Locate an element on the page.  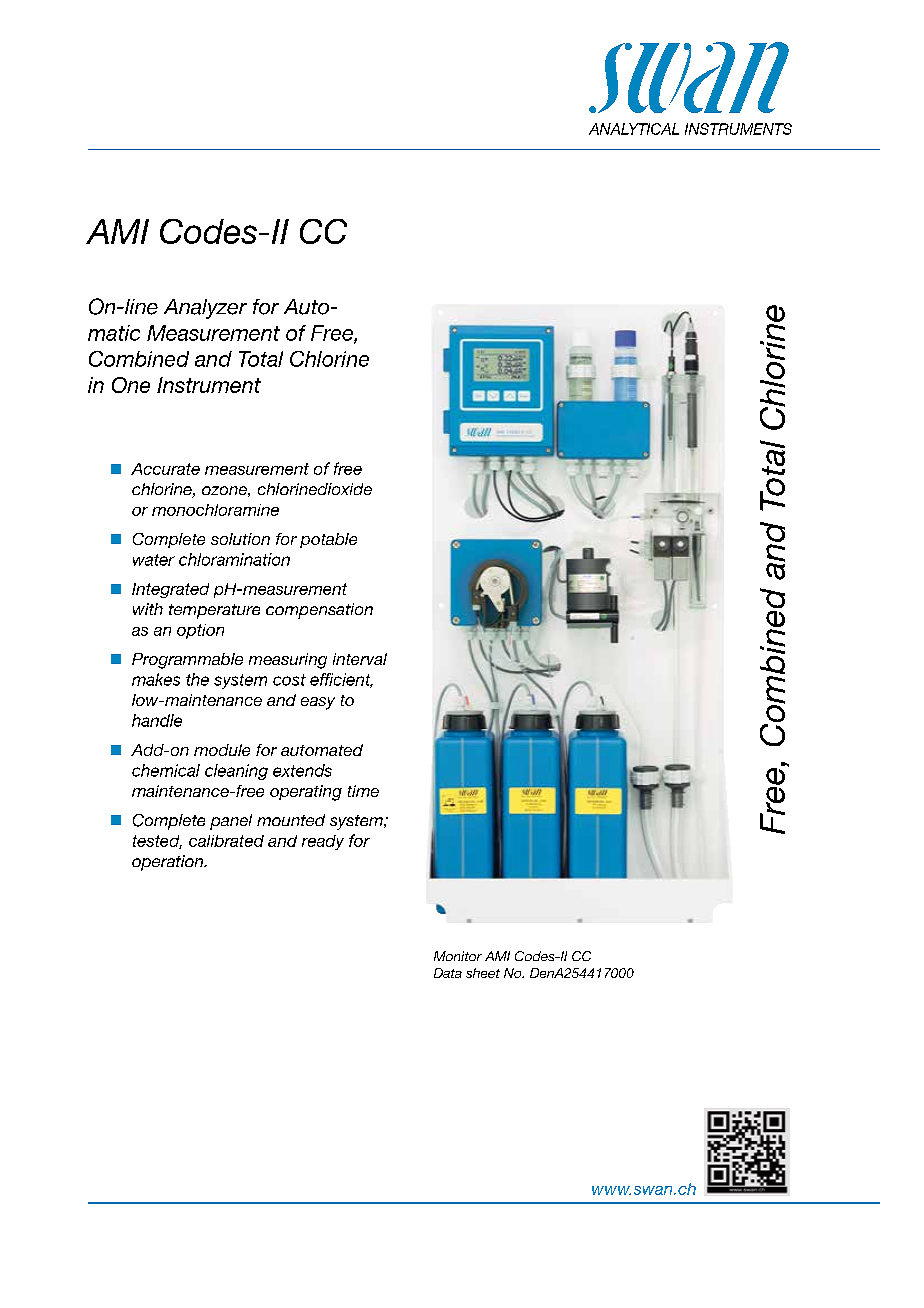
interval is located at coordinates (360, 659).
